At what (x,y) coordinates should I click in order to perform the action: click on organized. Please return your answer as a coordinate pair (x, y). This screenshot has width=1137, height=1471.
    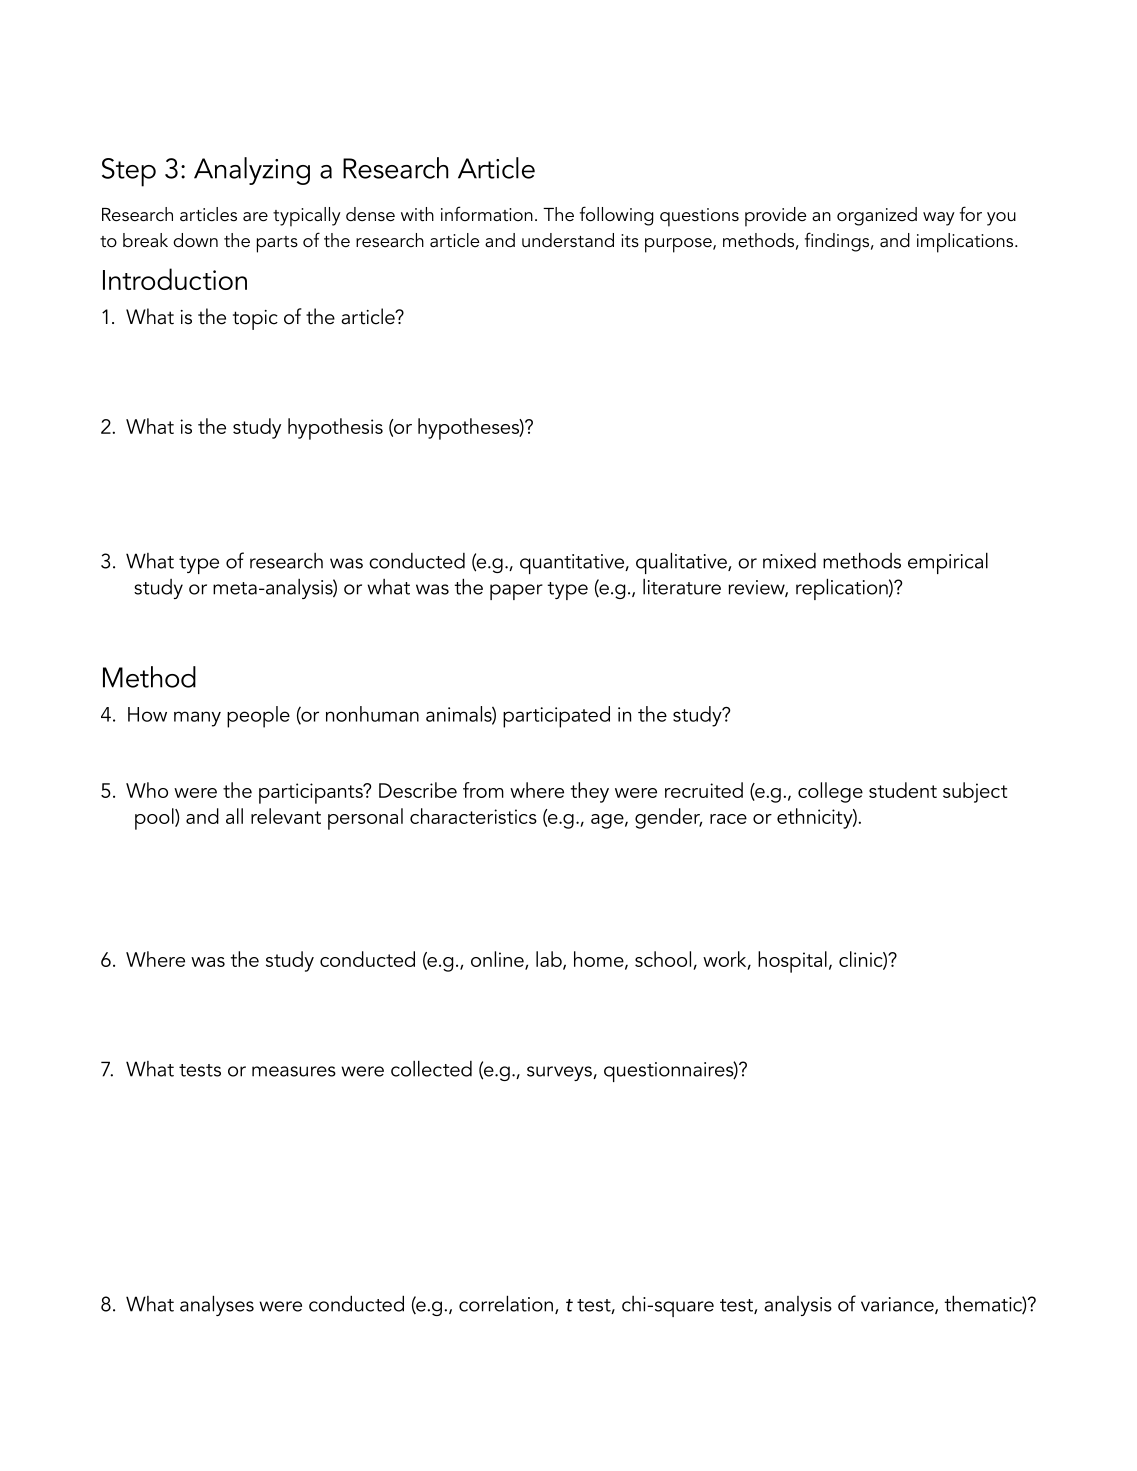
    Looking at the image, I should click on (877, 216).
